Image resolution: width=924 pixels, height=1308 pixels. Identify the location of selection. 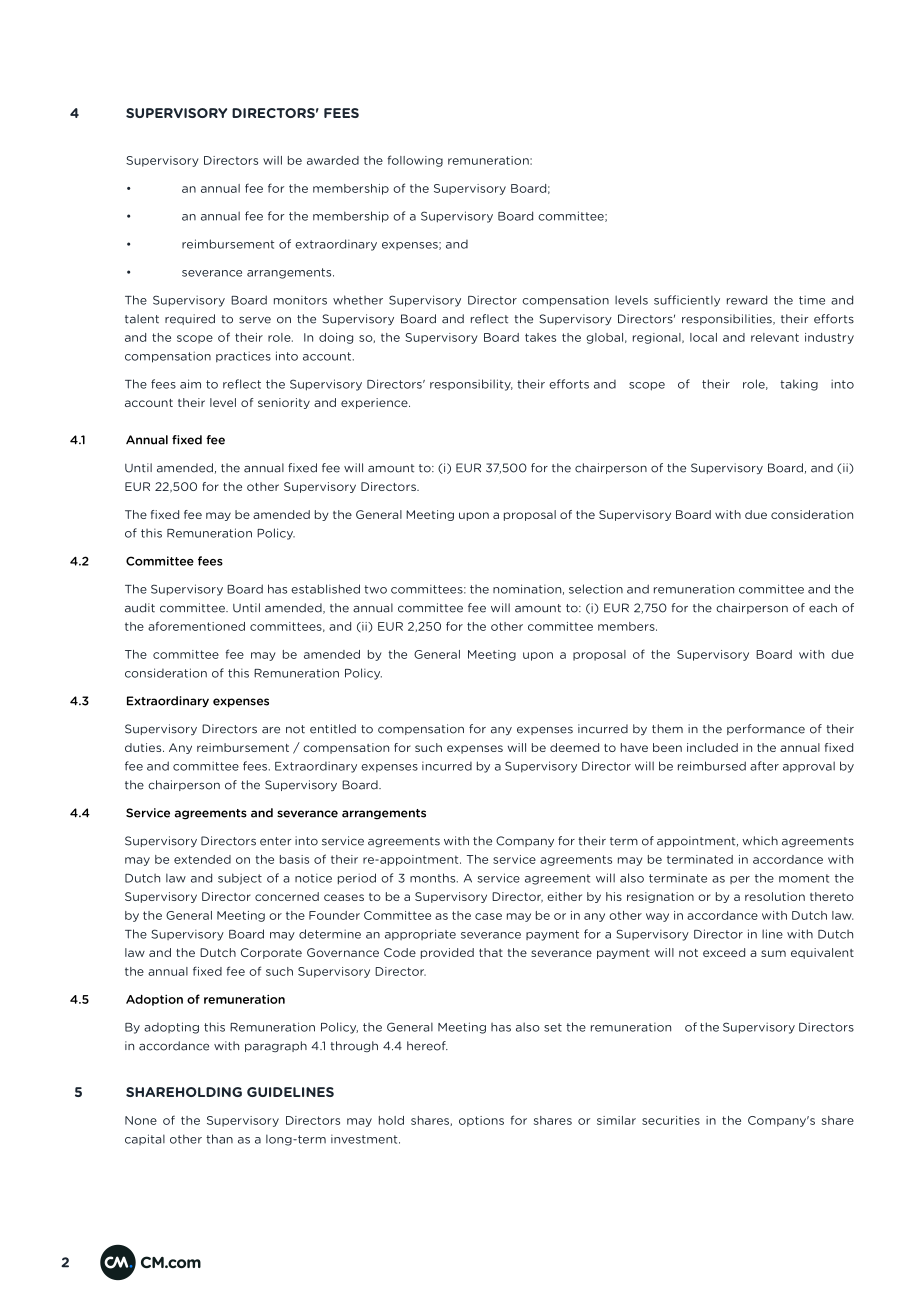
(596, 589).
